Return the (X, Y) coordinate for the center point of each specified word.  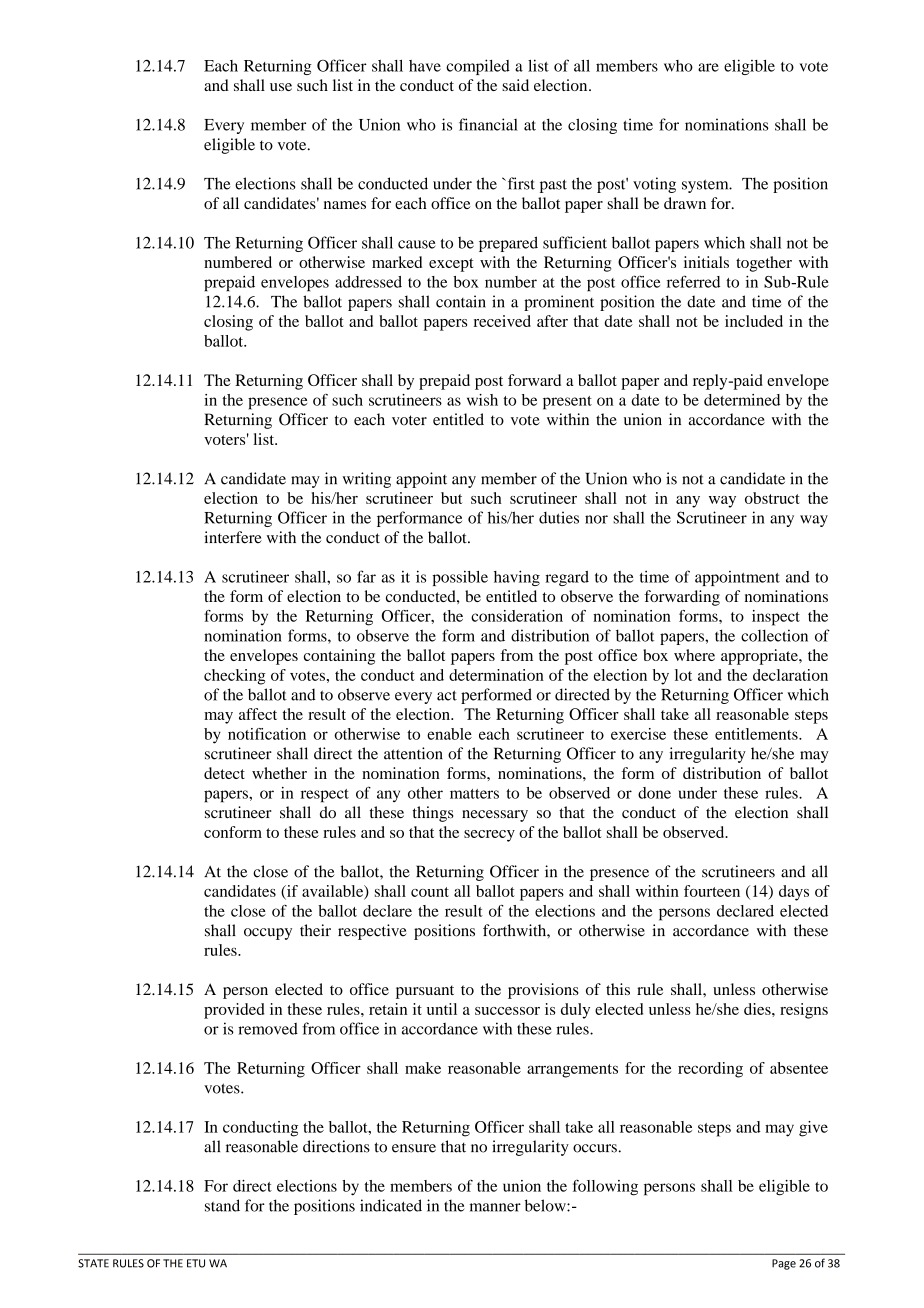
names (345, 205)
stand (222, 1205)
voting (654, 185)
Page (784, 1264)
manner (495, 1207)
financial (488, 124)
